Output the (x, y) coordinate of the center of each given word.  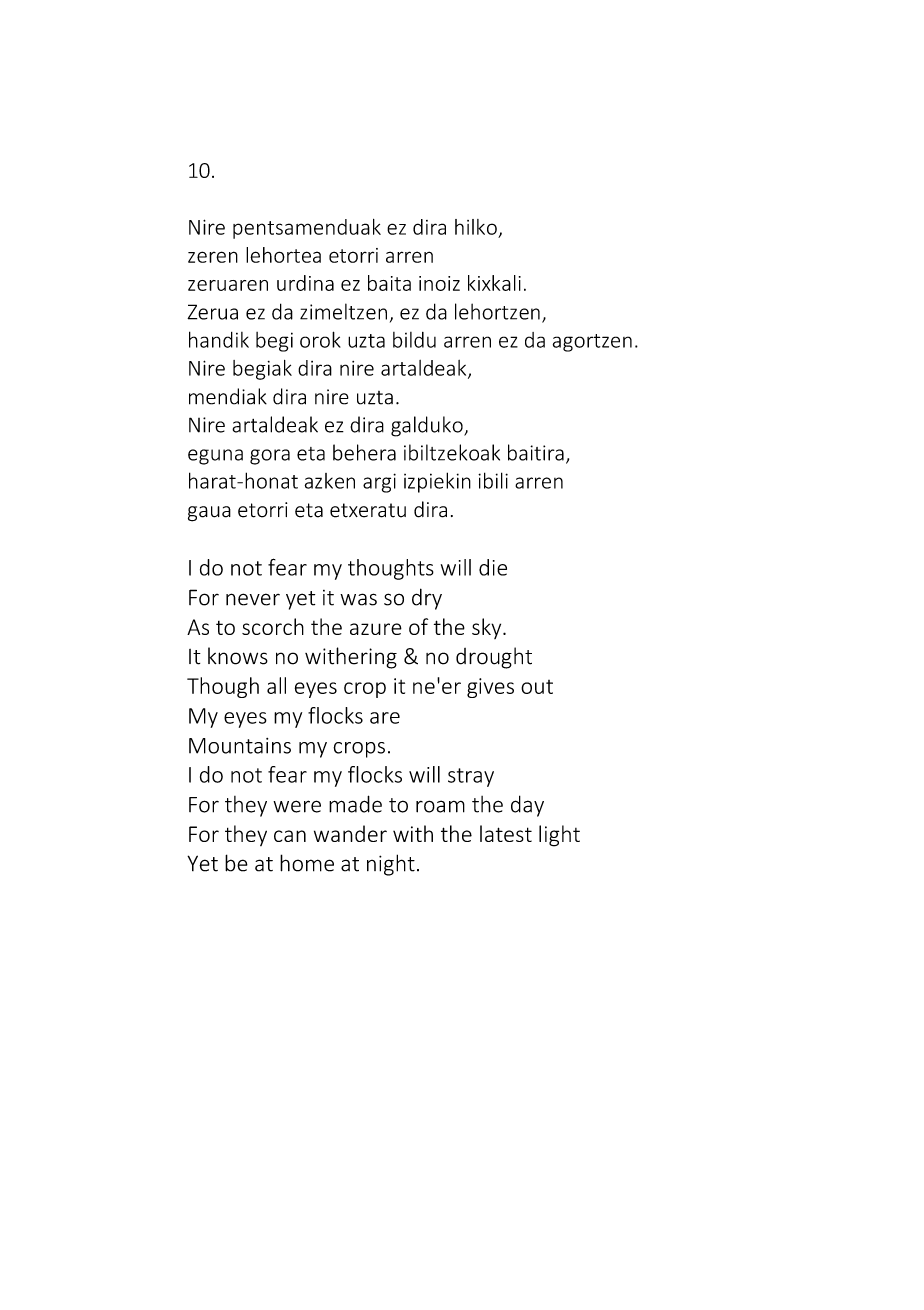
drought (494, 658)
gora (270, 457)
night (391, 865)
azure (376, 629)
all (276, 685)
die (493, 567)
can (290, 836)
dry (427, 599)
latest (506, 833)
